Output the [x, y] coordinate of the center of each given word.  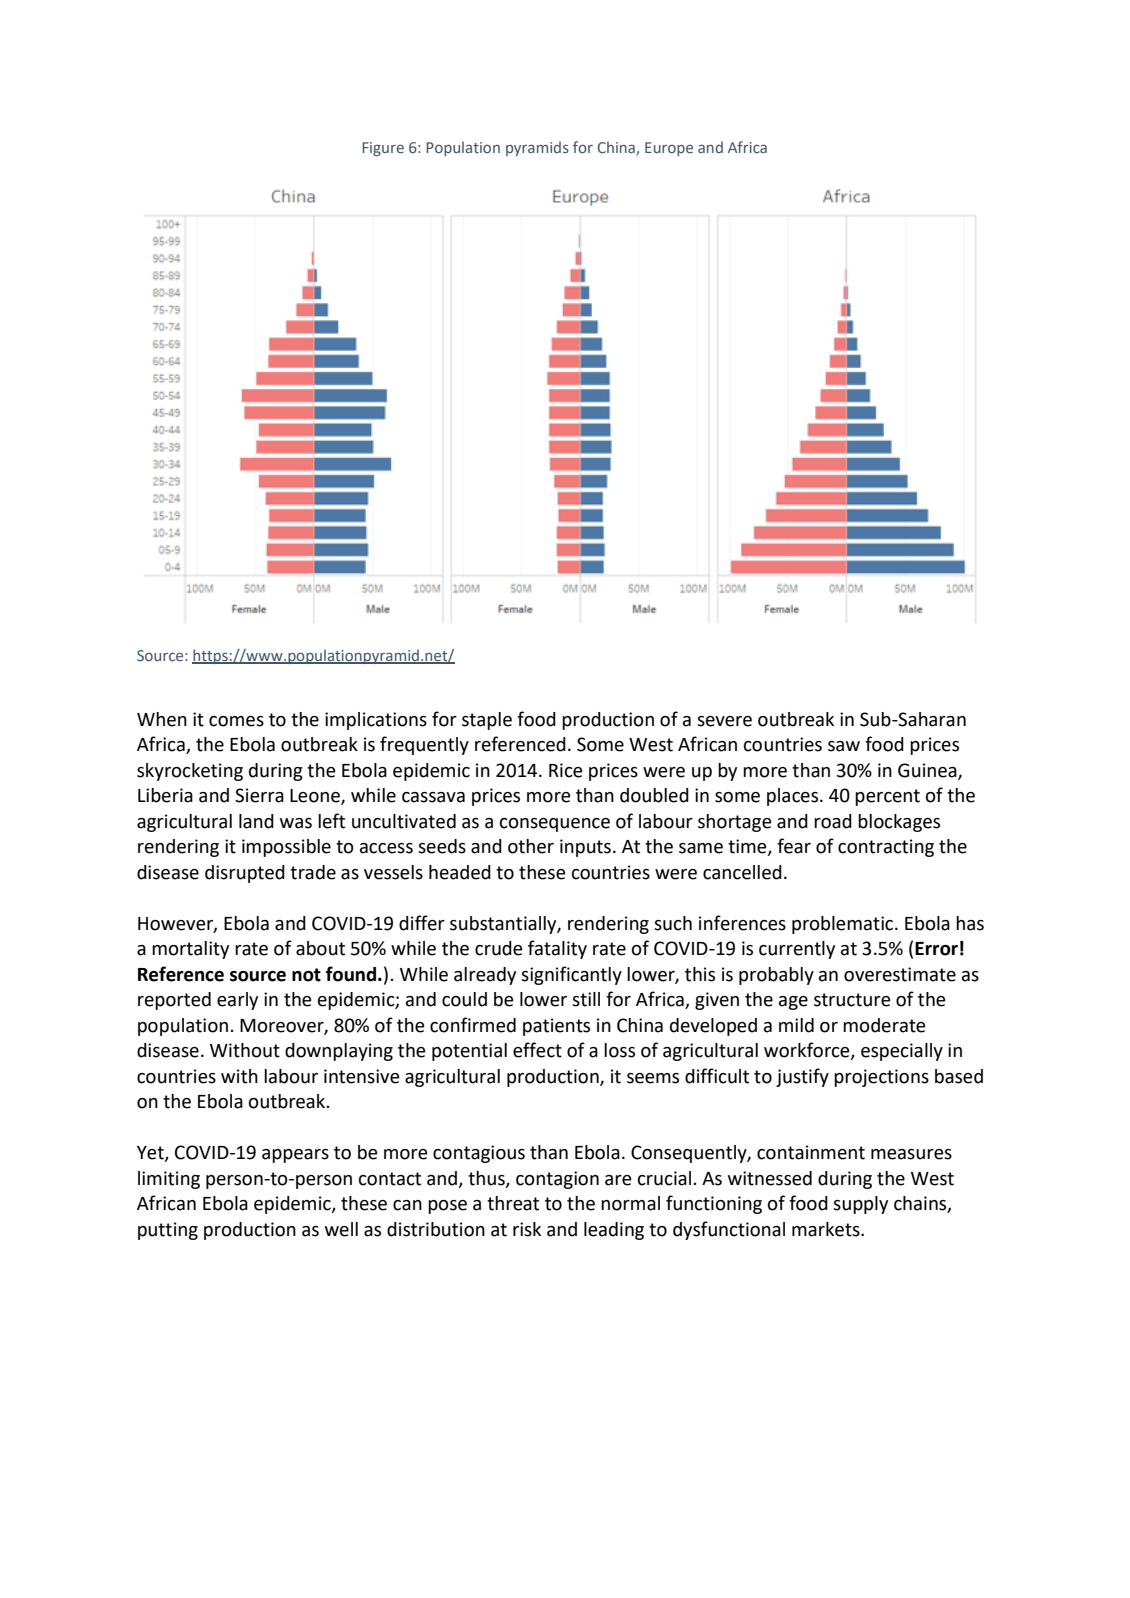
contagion [557, 1180]
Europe [669, 149]
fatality [557, 949]
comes [236, 721]
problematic [844, 925]
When [162, 719]
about [320, 948]
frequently [424, 745]
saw [844, 746]
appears [295, 1156]
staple [487, 721]
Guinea [928, 771]
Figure [383, 149]
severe [724, 721]
